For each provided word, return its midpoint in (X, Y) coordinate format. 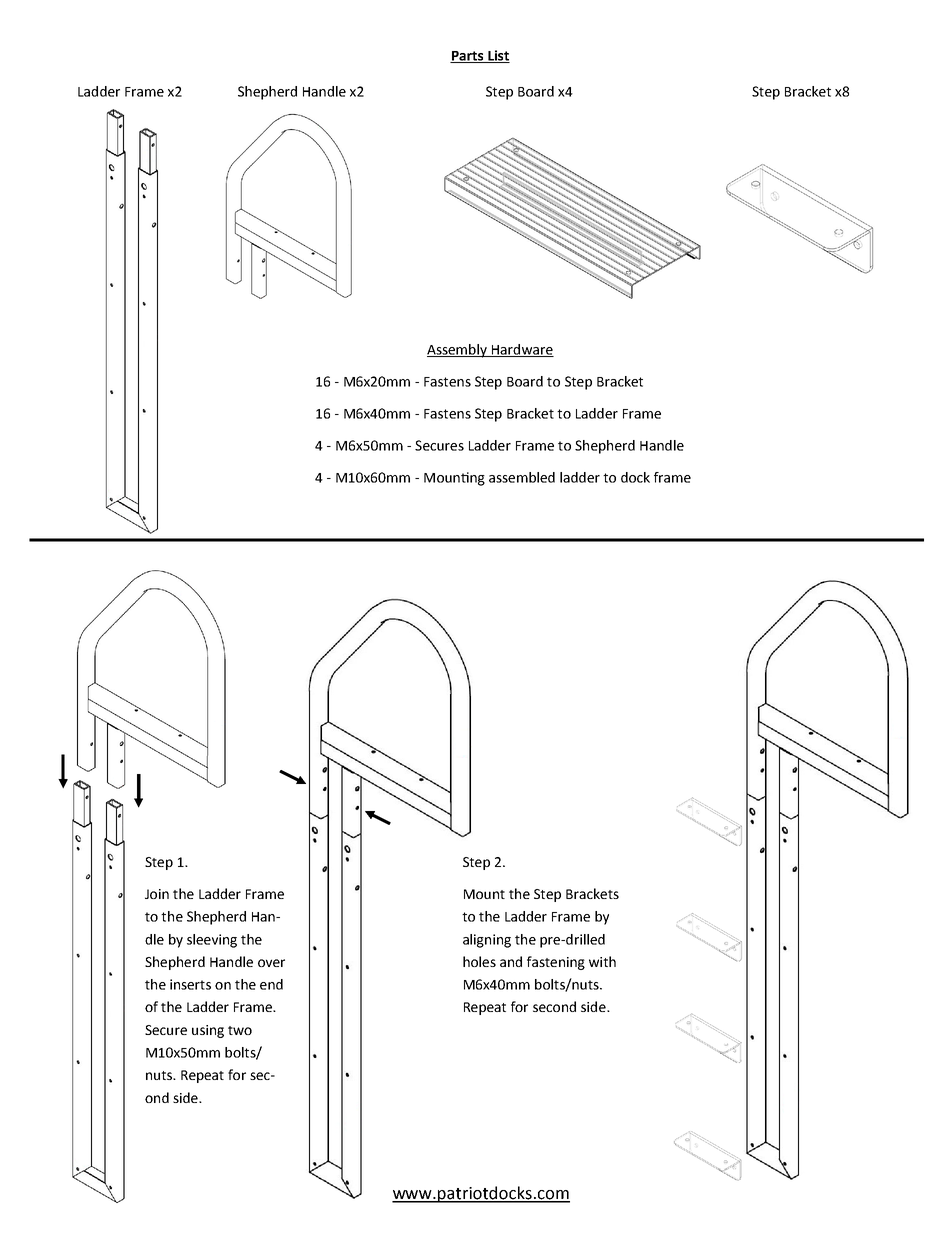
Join (157, 894)
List (498, 56)
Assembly (458, 351)
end (271, 984)
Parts (468, 57)
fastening (556, 963)
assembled (522, 477)
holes (479, 961)
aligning (487, 941)
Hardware (521, 350)
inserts (190, 984)
